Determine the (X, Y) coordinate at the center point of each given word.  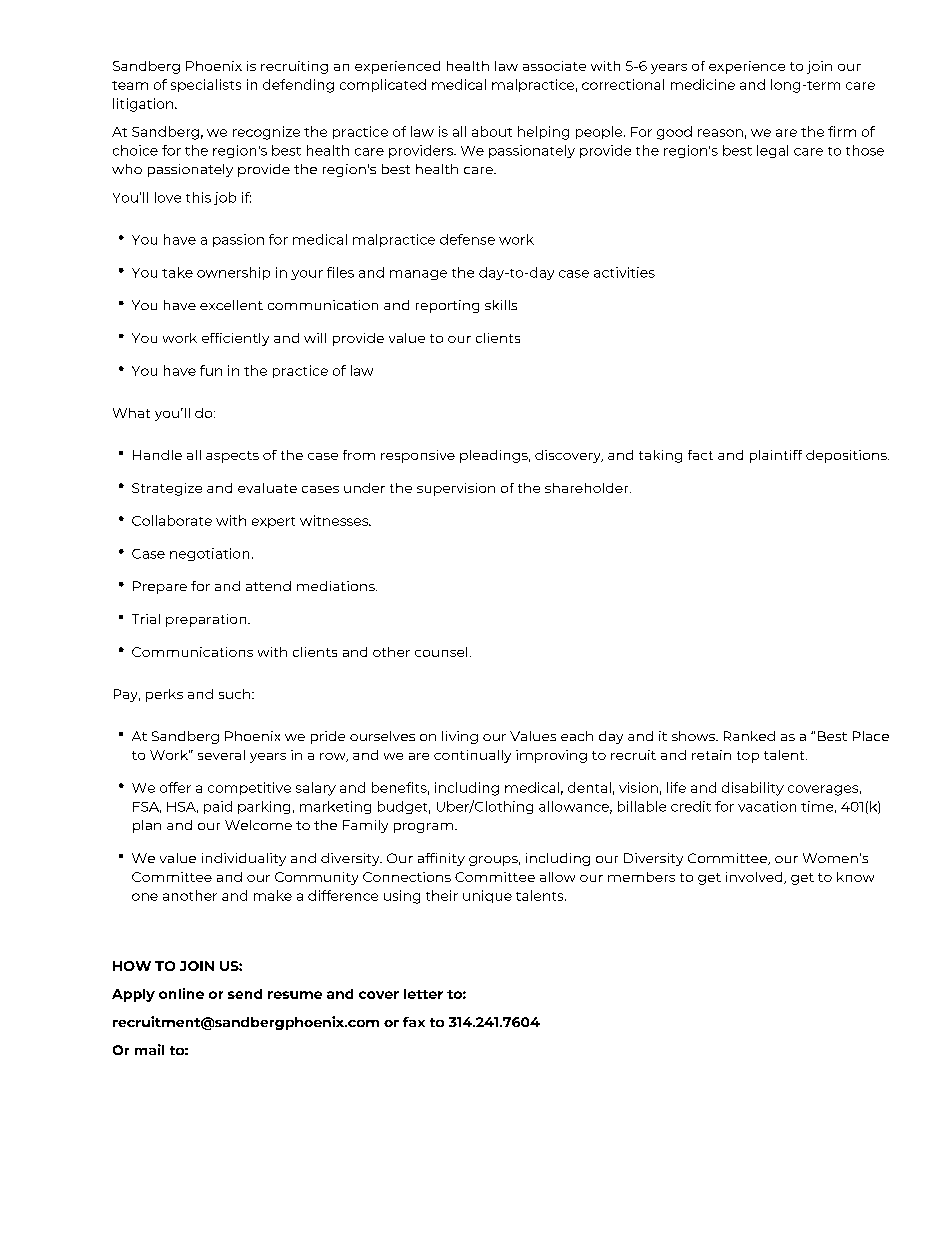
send (245, 994)
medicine (703, 84)
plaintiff (776, 456)
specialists (206, 85)
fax (414, 1022)
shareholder (588, 488)
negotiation (209, 554)
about (492, 131)
